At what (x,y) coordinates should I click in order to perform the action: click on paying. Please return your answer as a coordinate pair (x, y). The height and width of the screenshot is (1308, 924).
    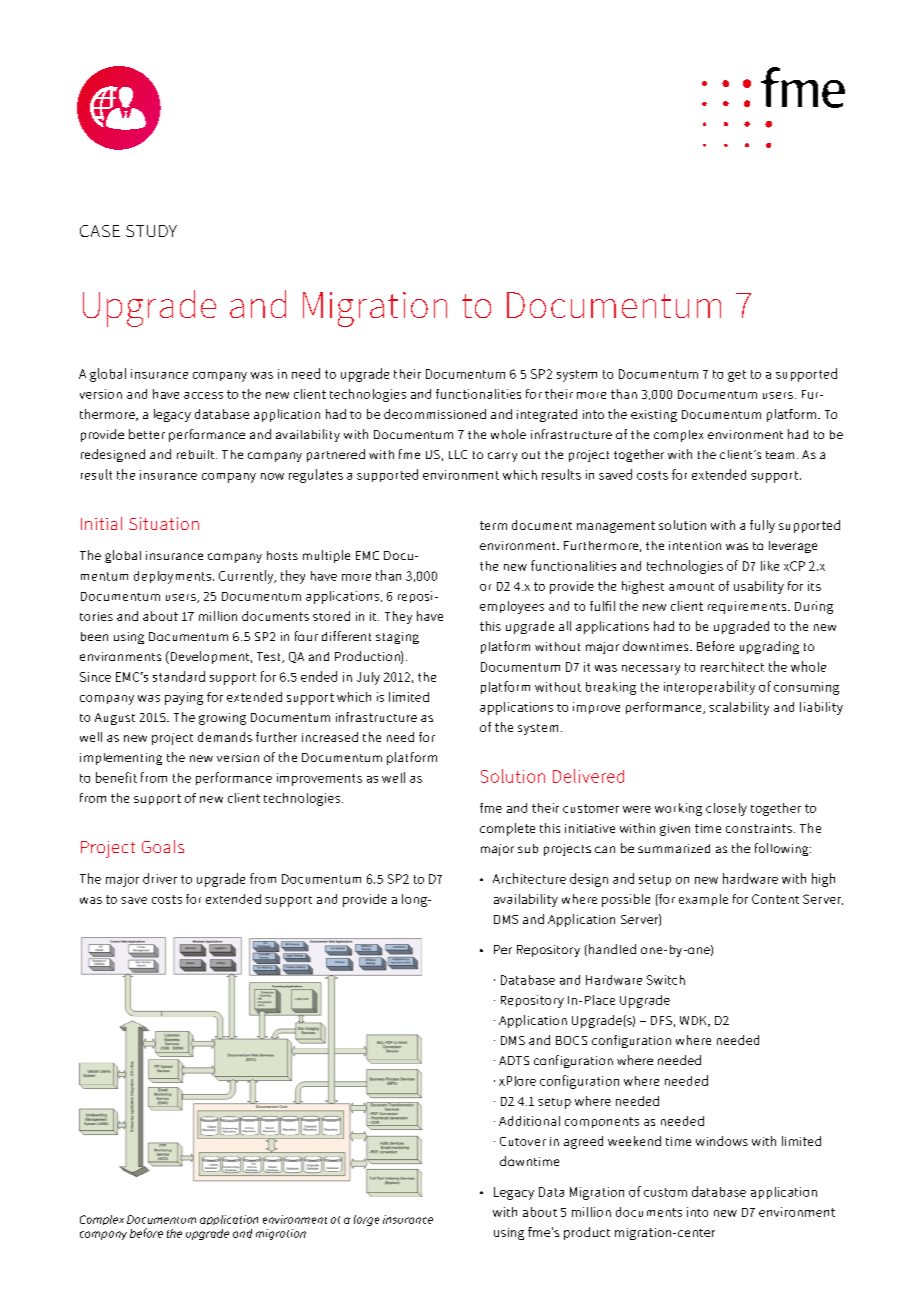
    Looking at the image, I should click on (184, 698).
